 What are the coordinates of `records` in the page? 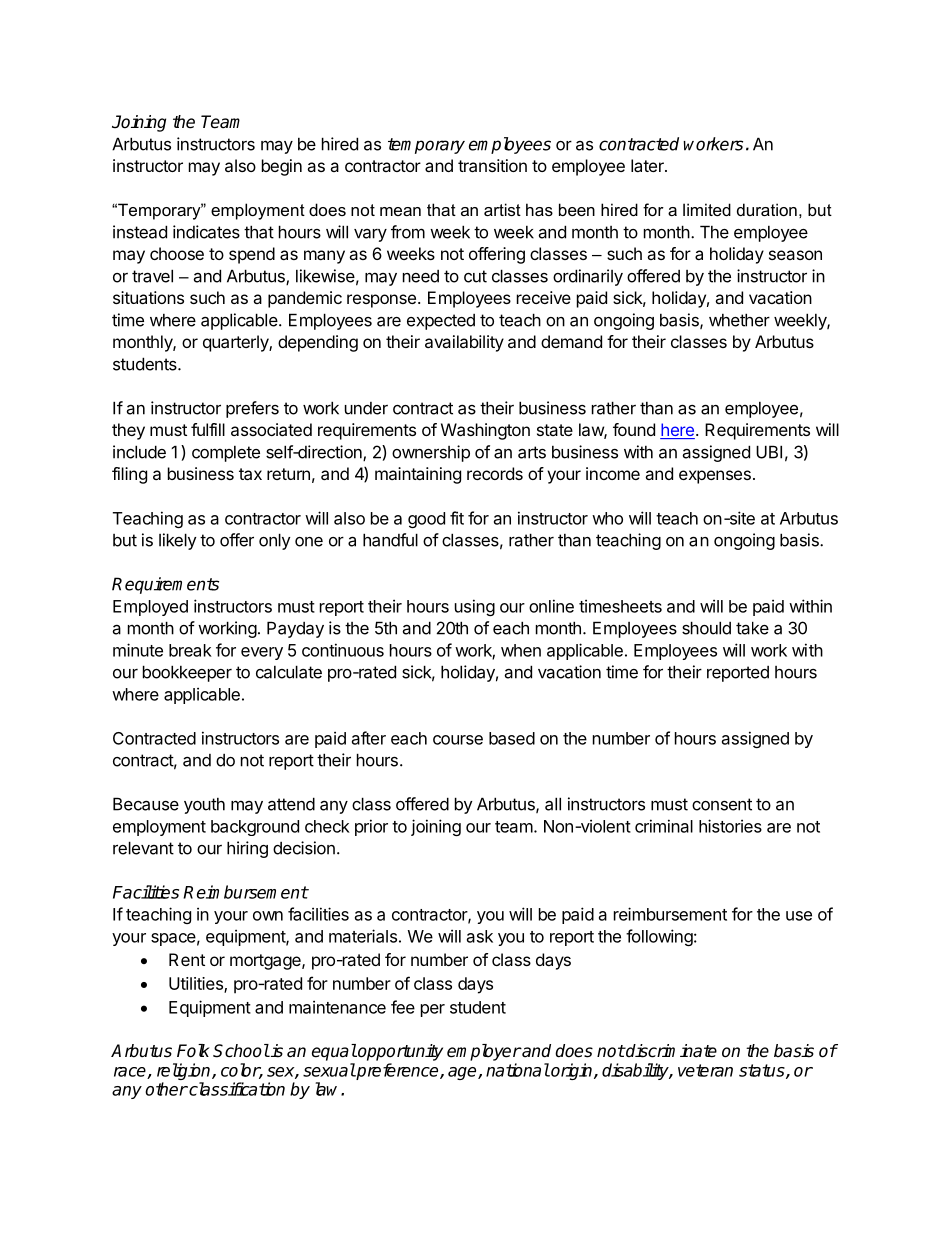 It's located at (495, 473).
